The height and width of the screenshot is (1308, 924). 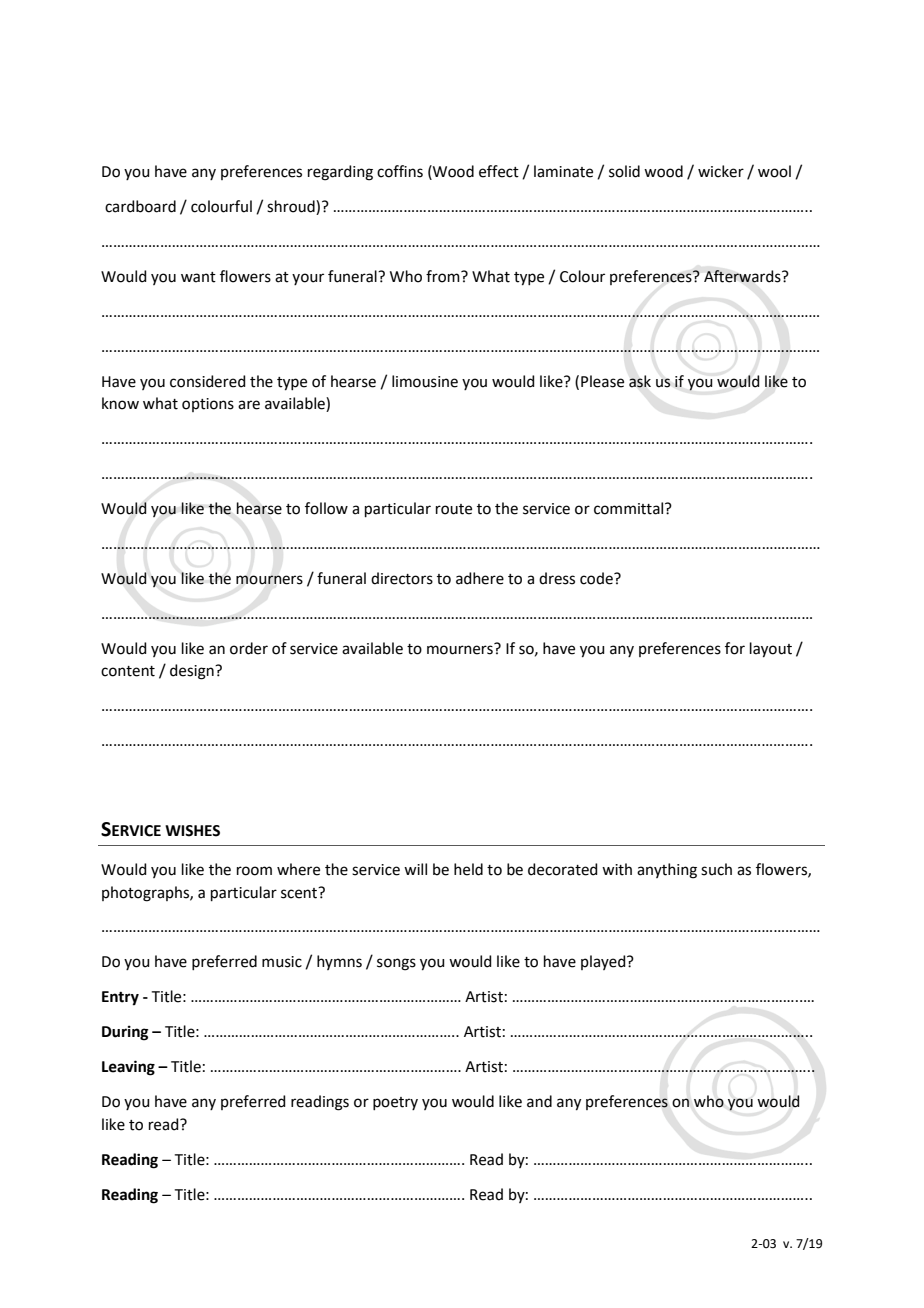 What do you see at coordinates (395, 1103) in the screenshot?
I see `poetry` at bounding box center [395, 1103].
